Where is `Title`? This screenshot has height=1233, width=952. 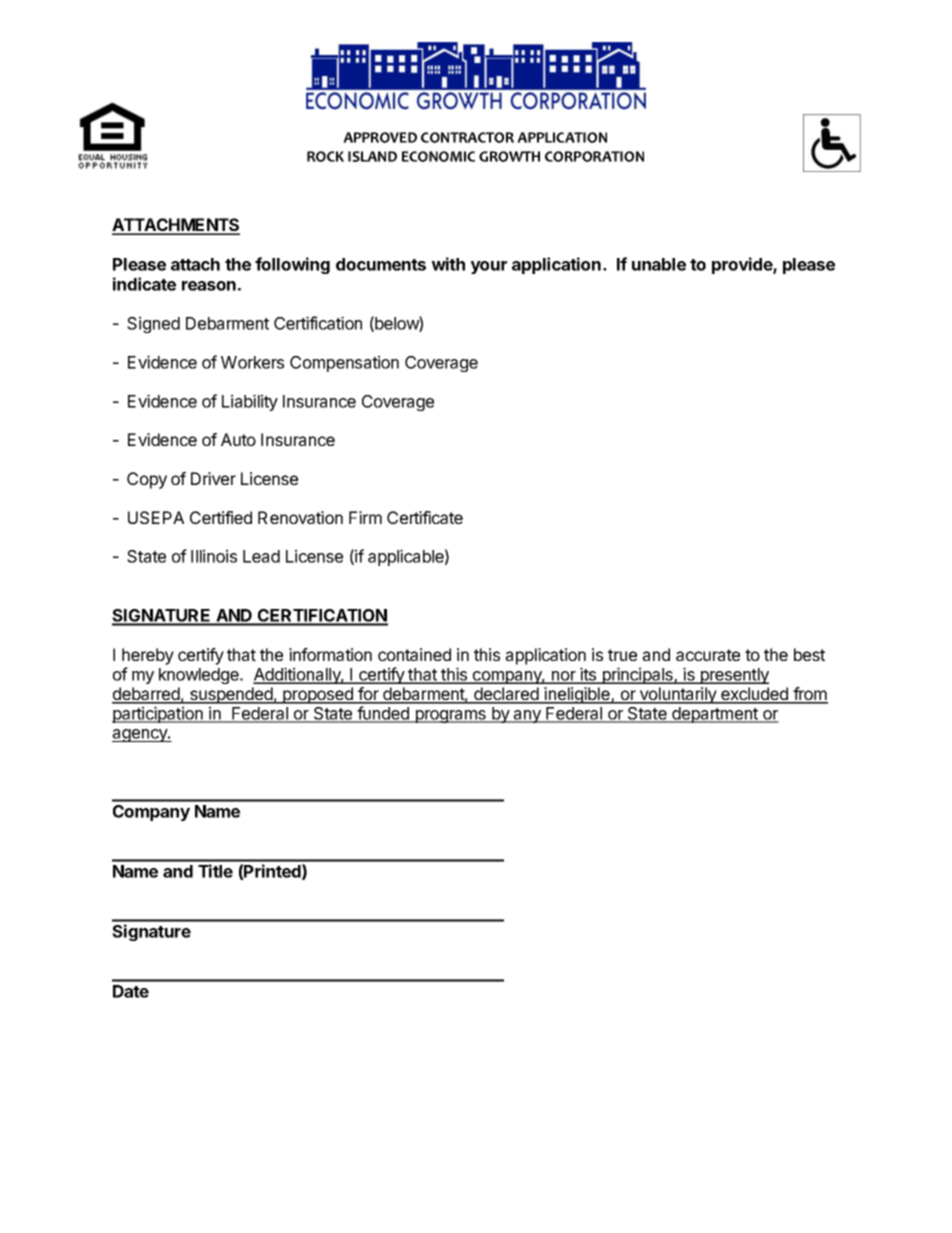
Title is located at coordinates (215, 871).
